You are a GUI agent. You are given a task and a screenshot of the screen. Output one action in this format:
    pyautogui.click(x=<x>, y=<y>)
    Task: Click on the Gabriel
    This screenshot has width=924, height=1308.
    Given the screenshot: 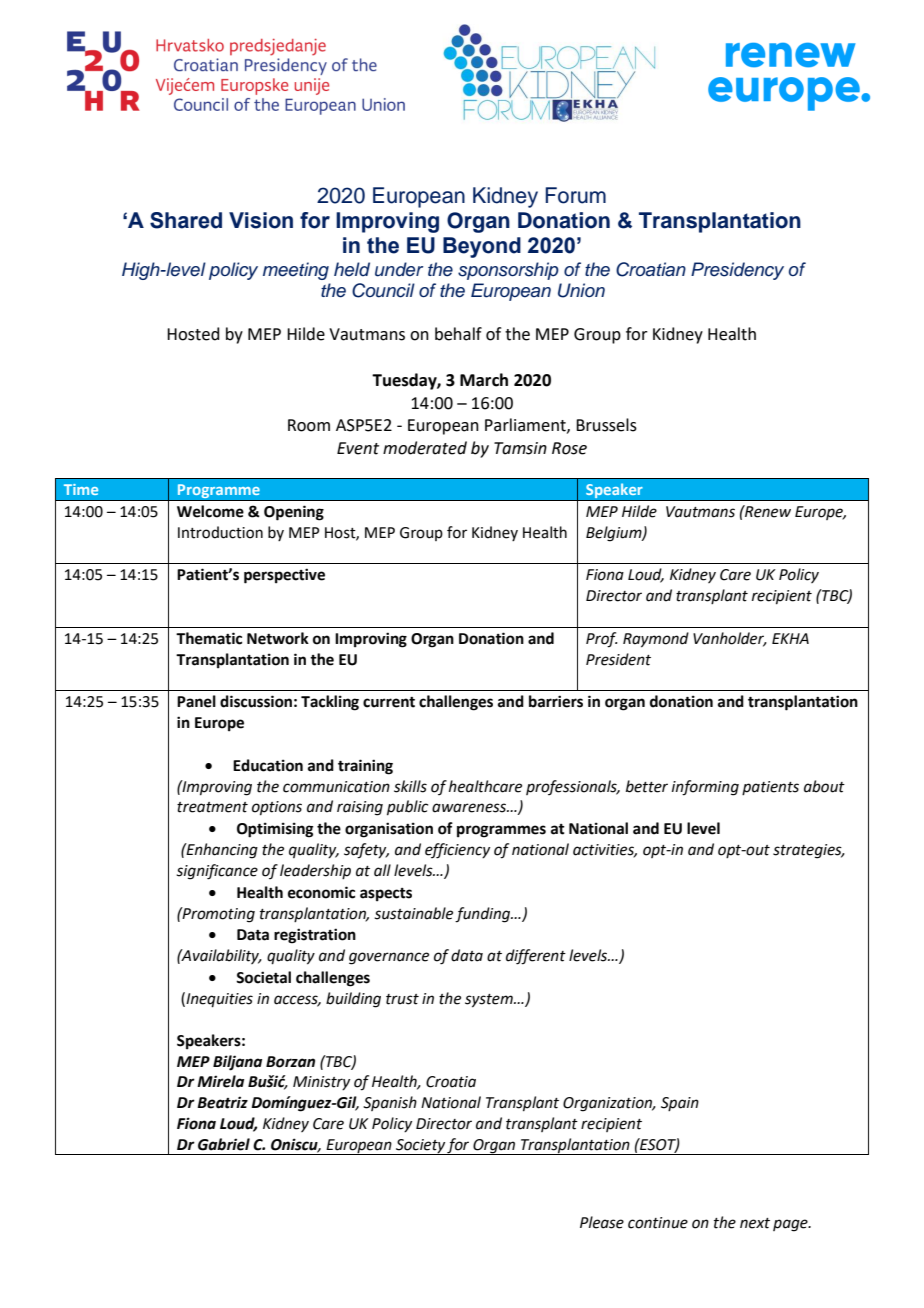 What is the action you would take?
    pyautogui.click(x=224, y=1144)
